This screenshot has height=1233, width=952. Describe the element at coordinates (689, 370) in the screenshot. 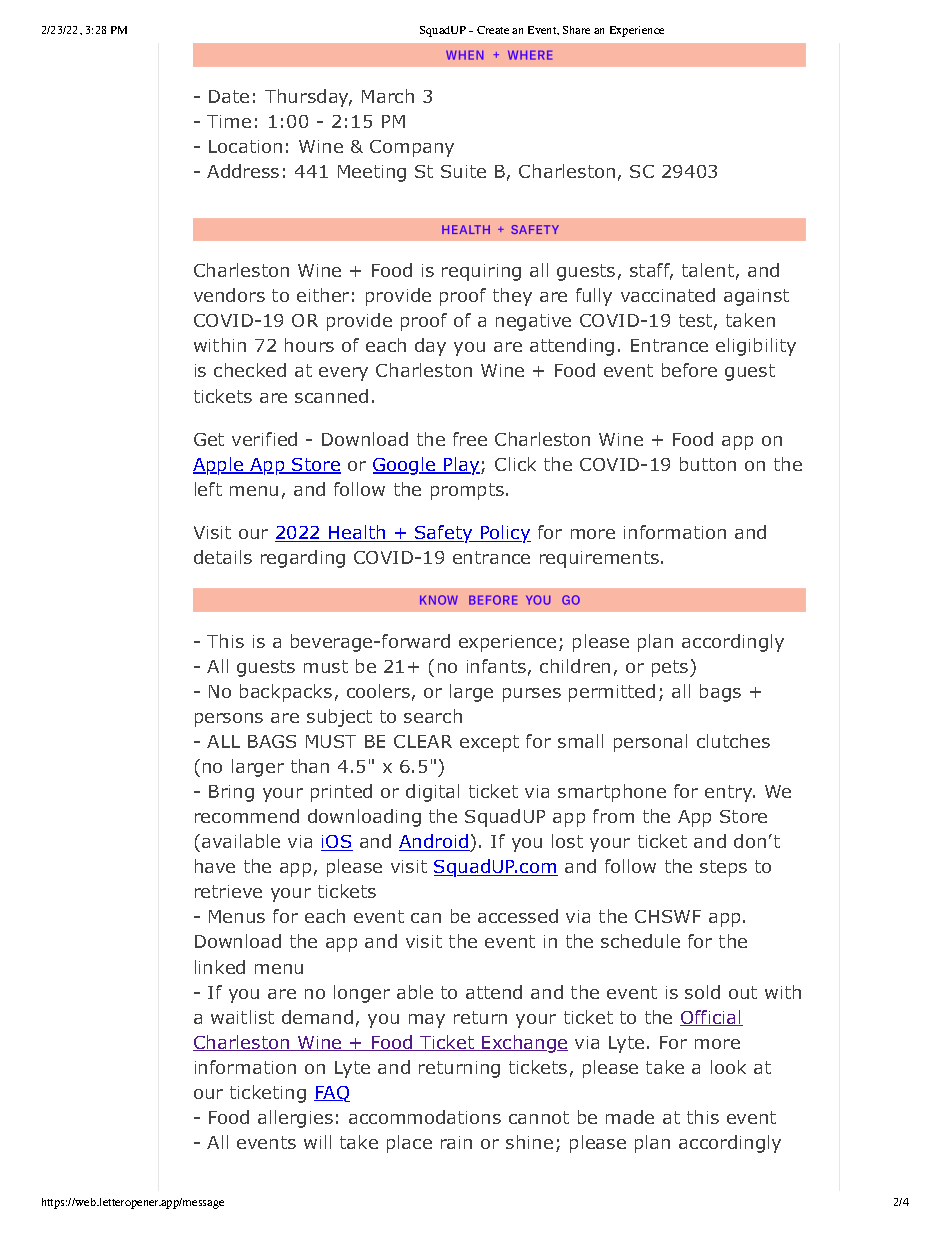

I see `before` at that location.
